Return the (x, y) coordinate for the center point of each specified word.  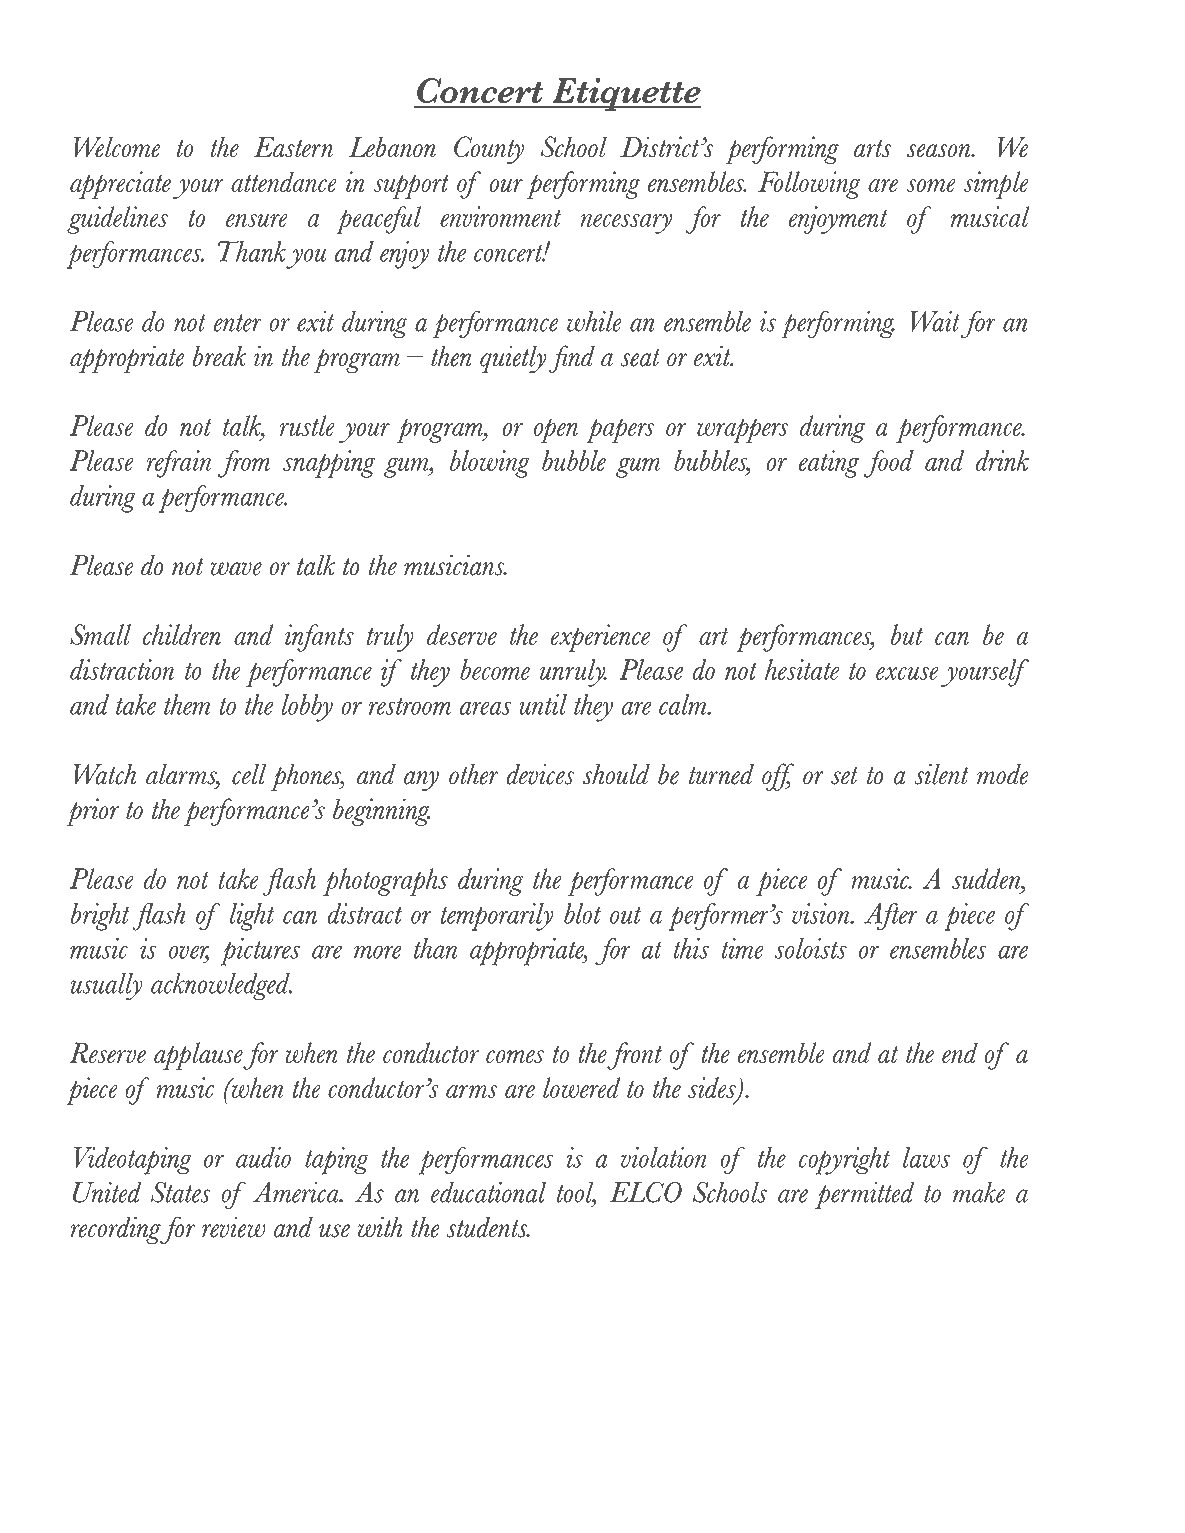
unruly (573, 673)
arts (872, 149)
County (489, 150)
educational (488, 1192)
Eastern (293, 147)
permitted (864, 1196)
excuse (907, 673)
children (182, 634)
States (180, 1192)
